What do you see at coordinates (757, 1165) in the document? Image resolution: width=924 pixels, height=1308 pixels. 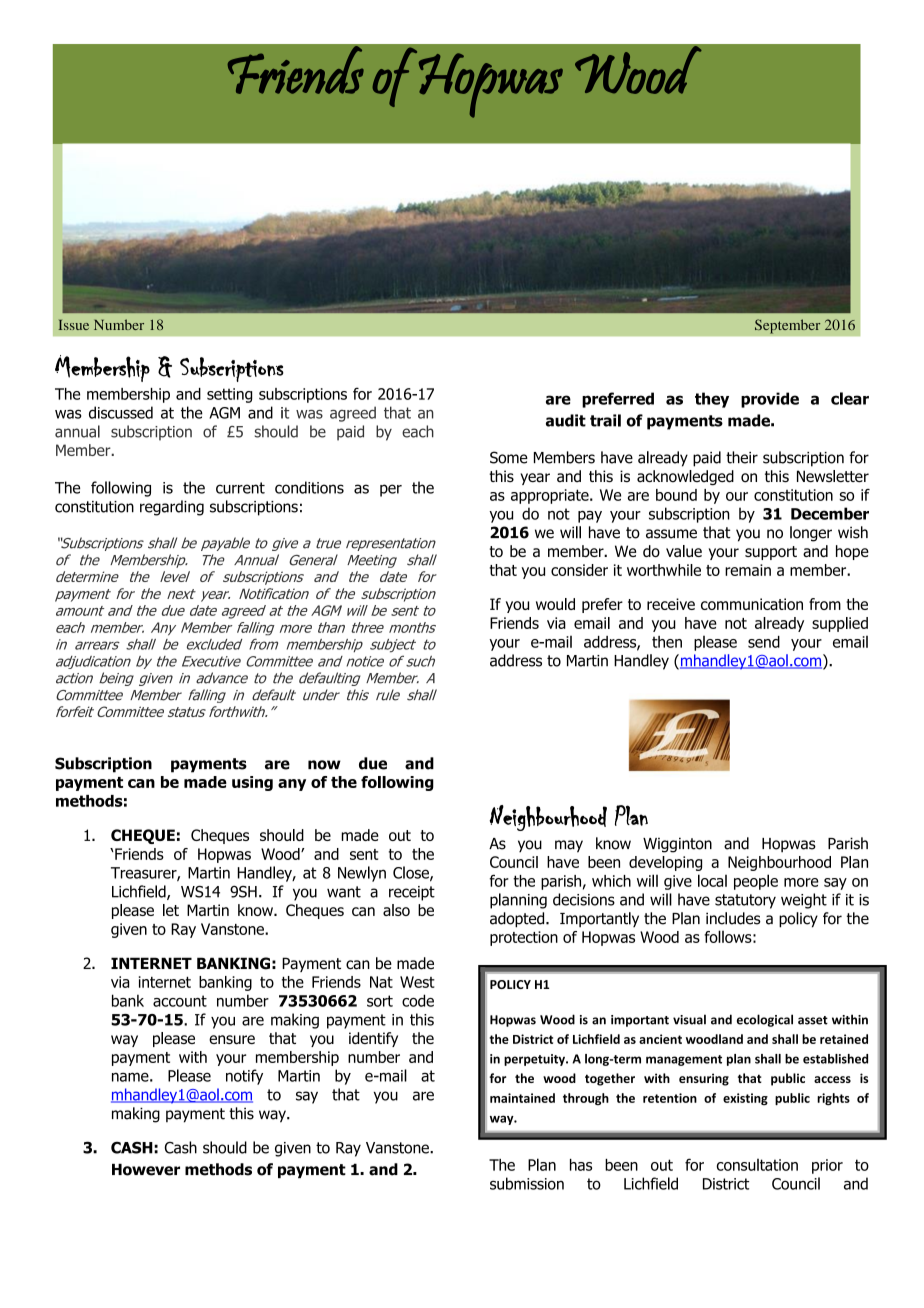 I see `consultation` at bounding box center [757, 1165].
